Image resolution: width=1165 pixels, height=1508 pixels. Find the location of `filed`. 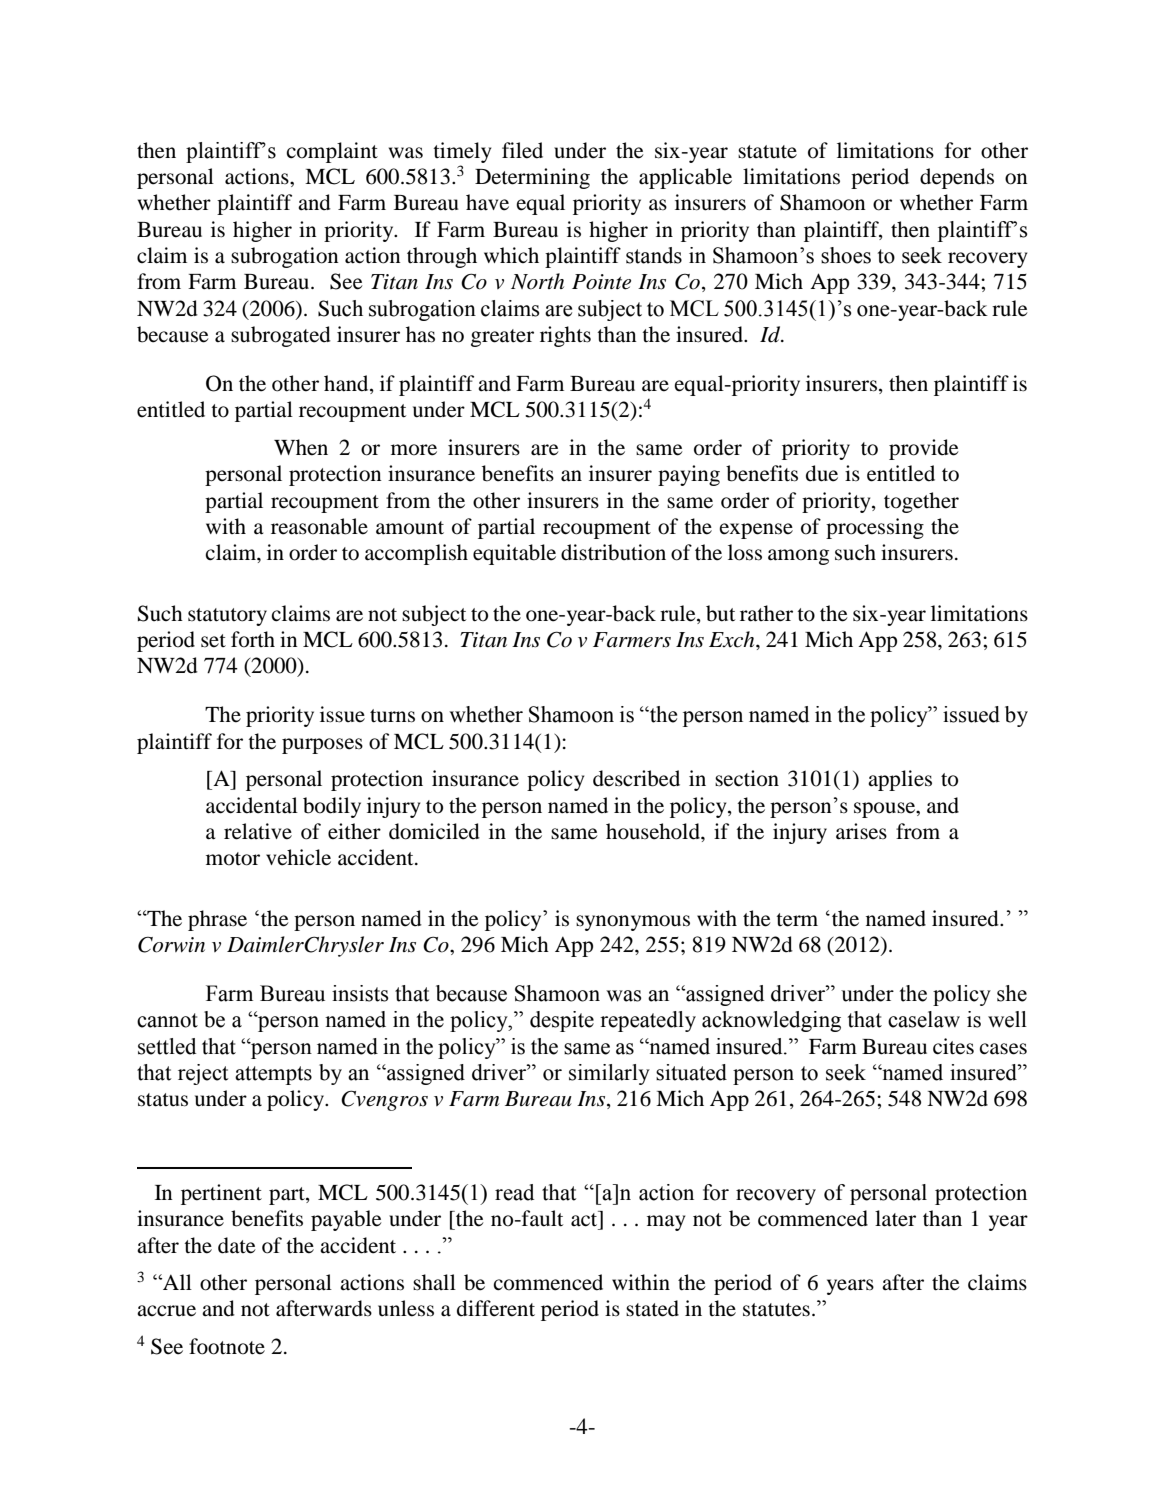

filed is located at coordinates (522, 150).
